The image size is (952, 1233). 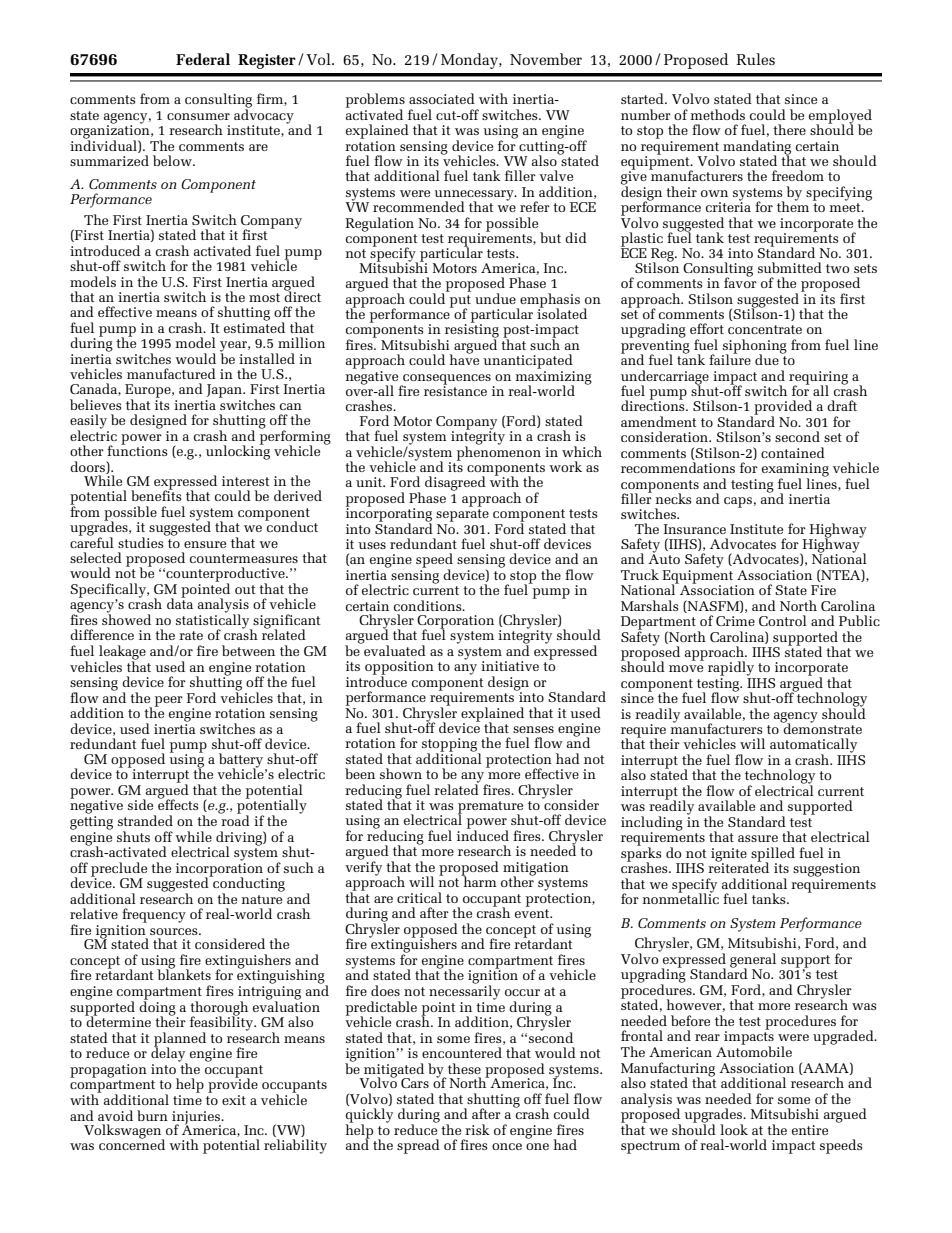 What do you see at coordinates (477, 1129) in the screenshot?
I see `risk` at bounding box center [477, 1129].
